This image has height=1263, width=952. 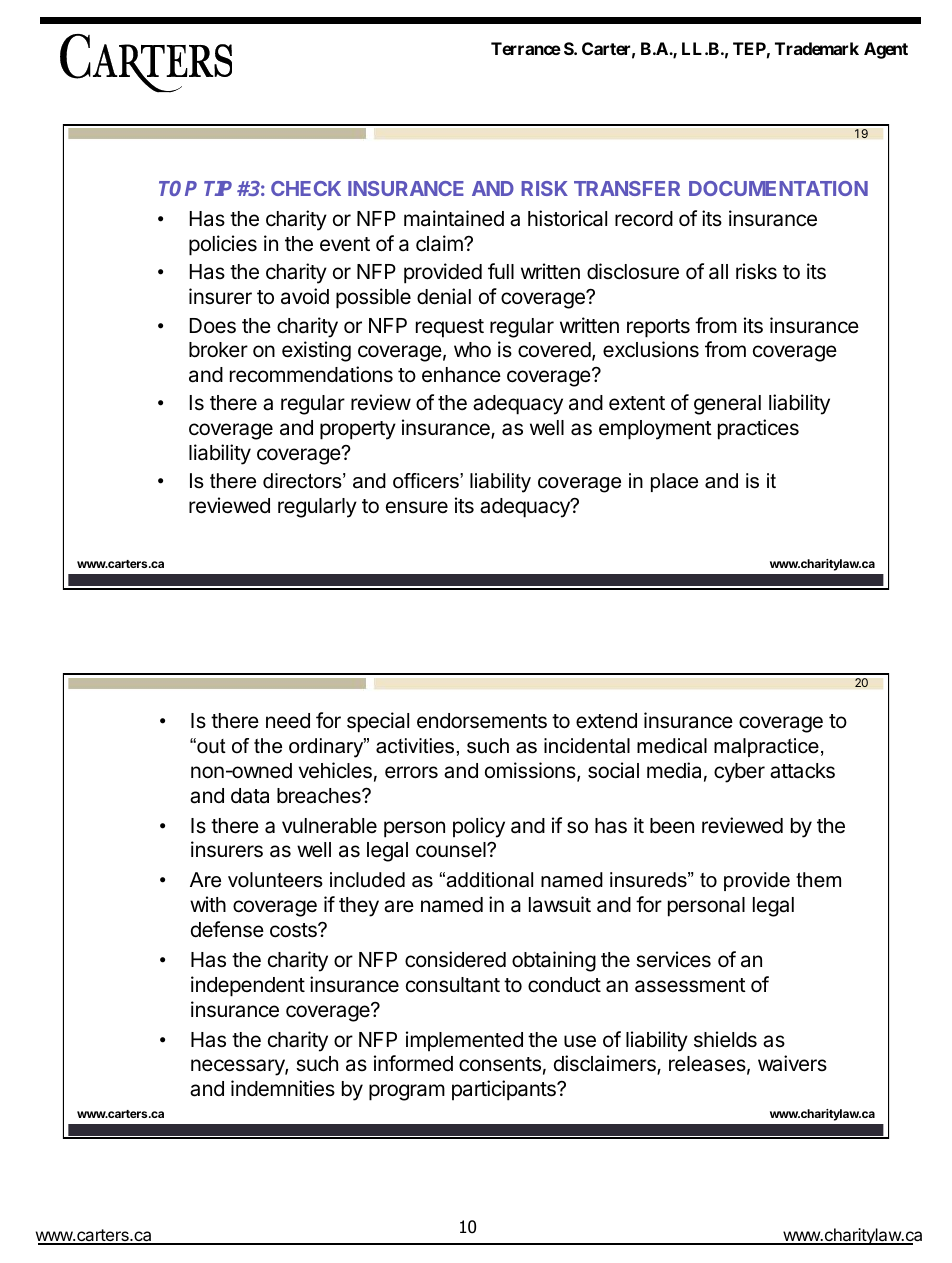 What do you see at coordinates (531, 771) in the image?
I see `omissions` at bounding box center [531, 771].
